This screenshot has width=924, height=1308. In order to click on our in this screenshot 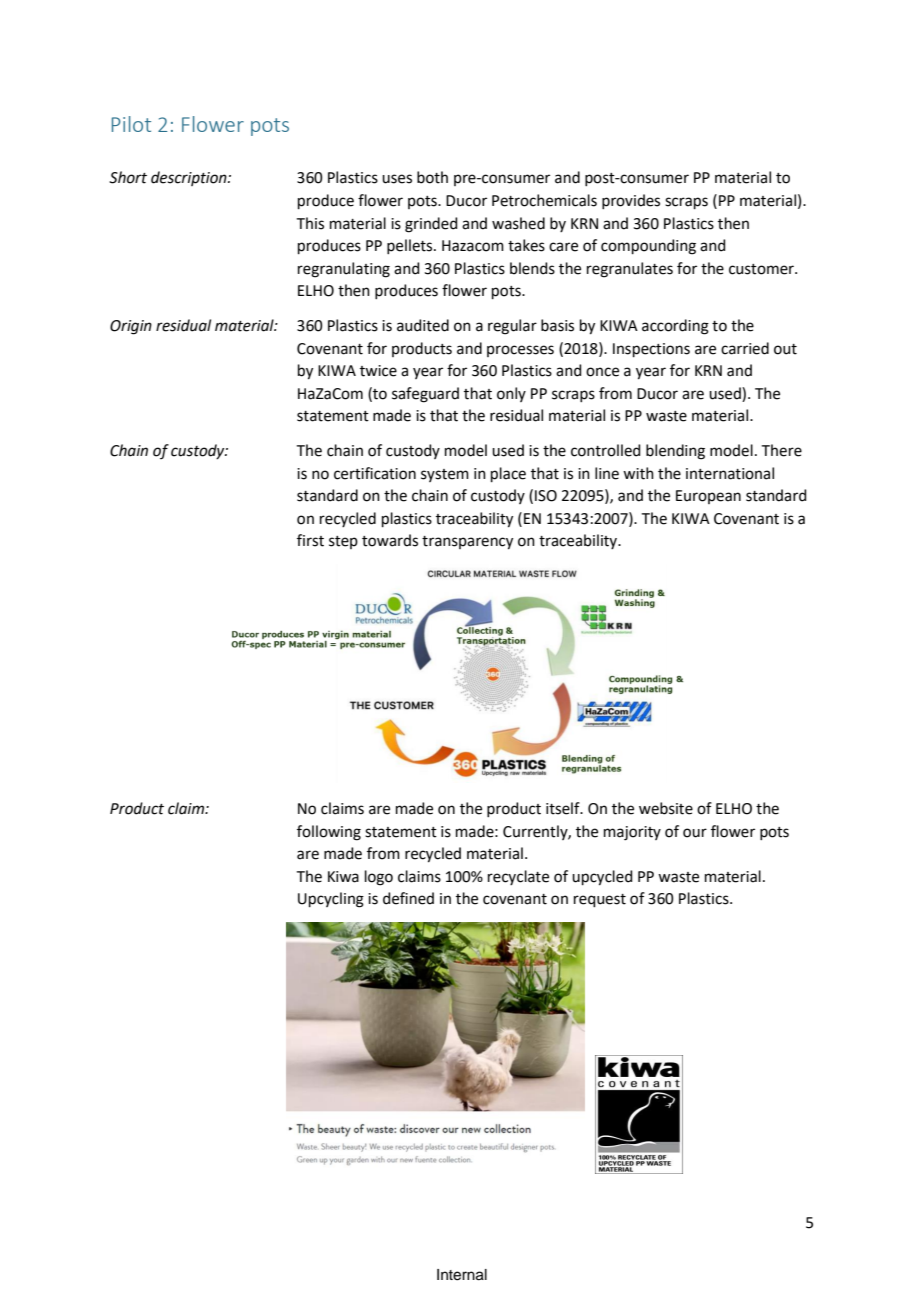, I will do `click(695, 833)`.
